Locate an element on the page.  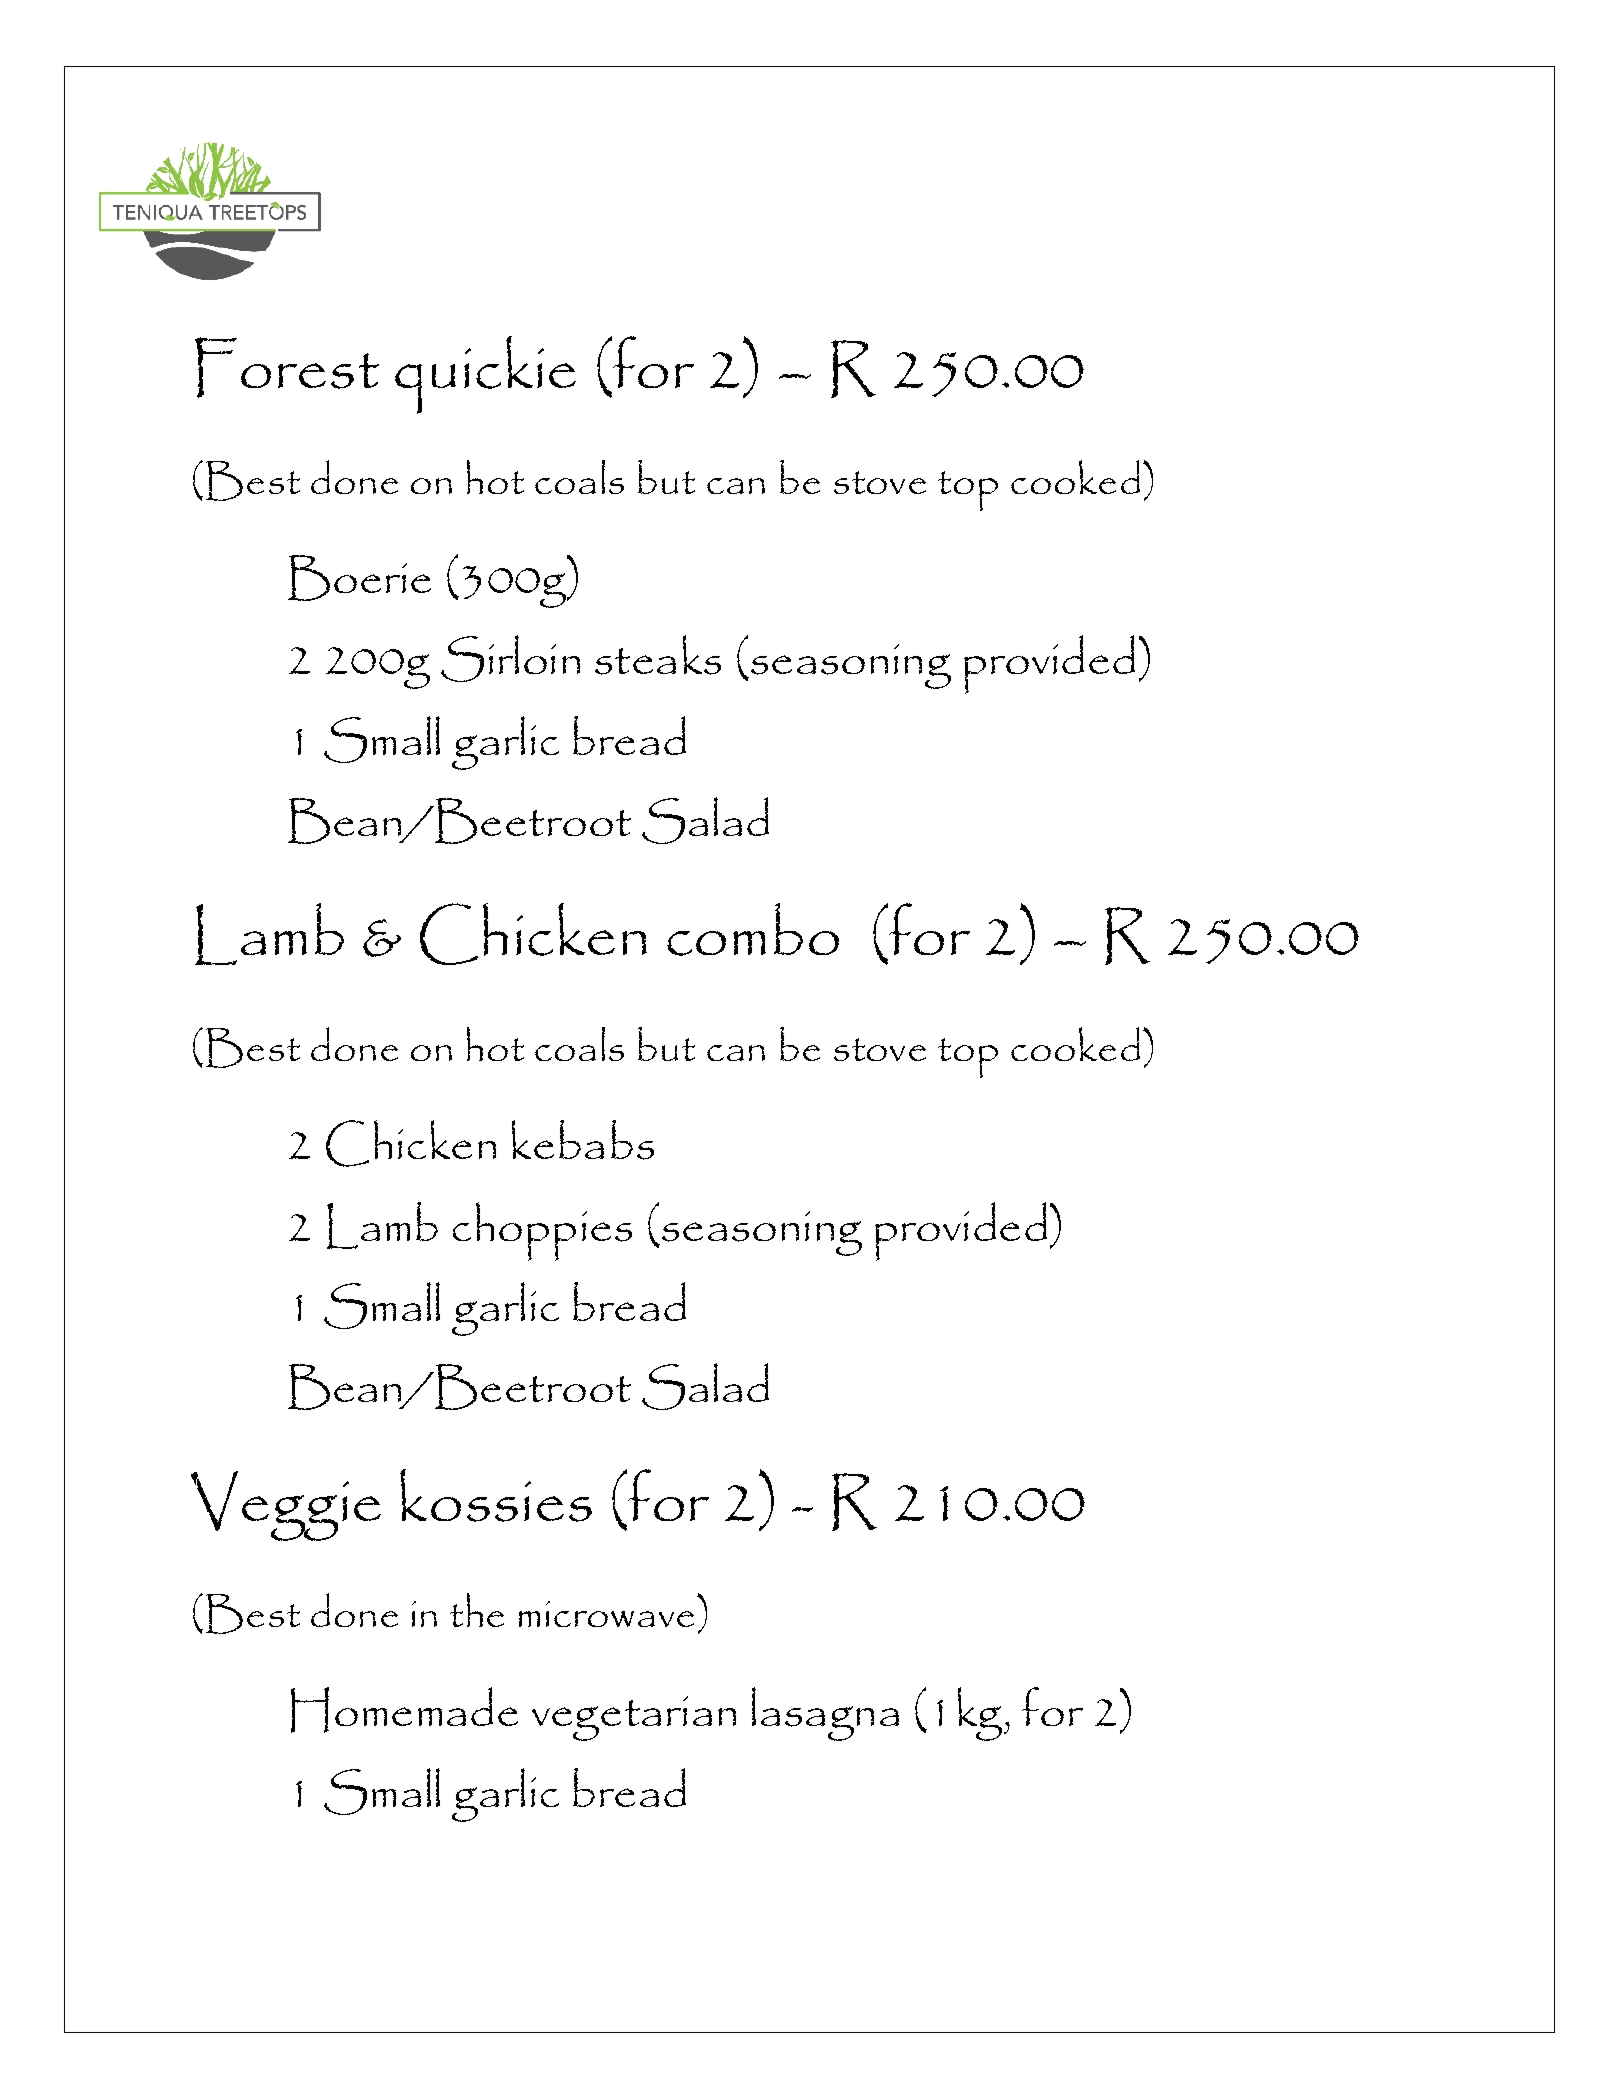
Sirloin is located at coordinates (510, 658).
